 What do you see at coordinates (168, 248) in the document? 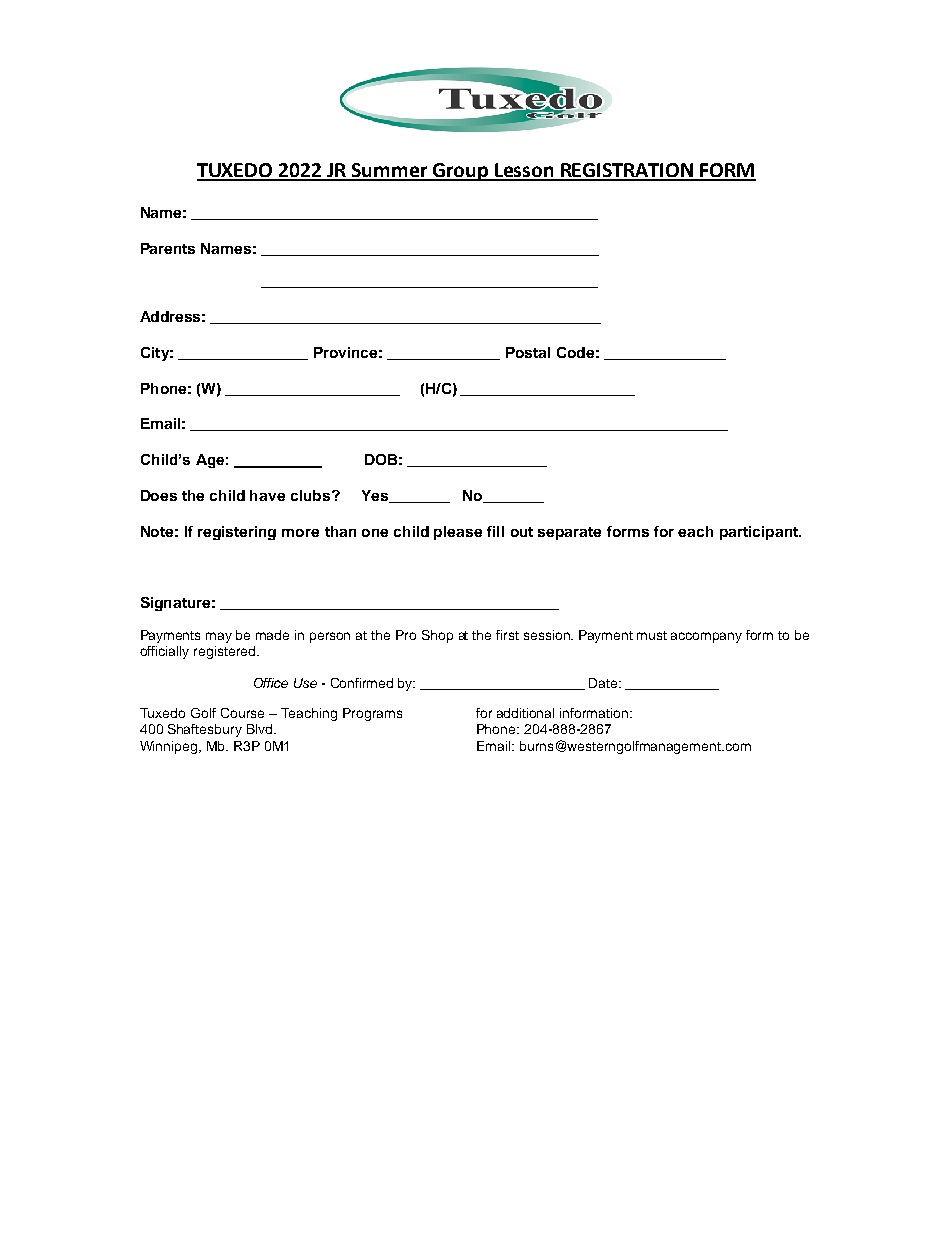
I see `Parents` at bounding box center [168, 248].
